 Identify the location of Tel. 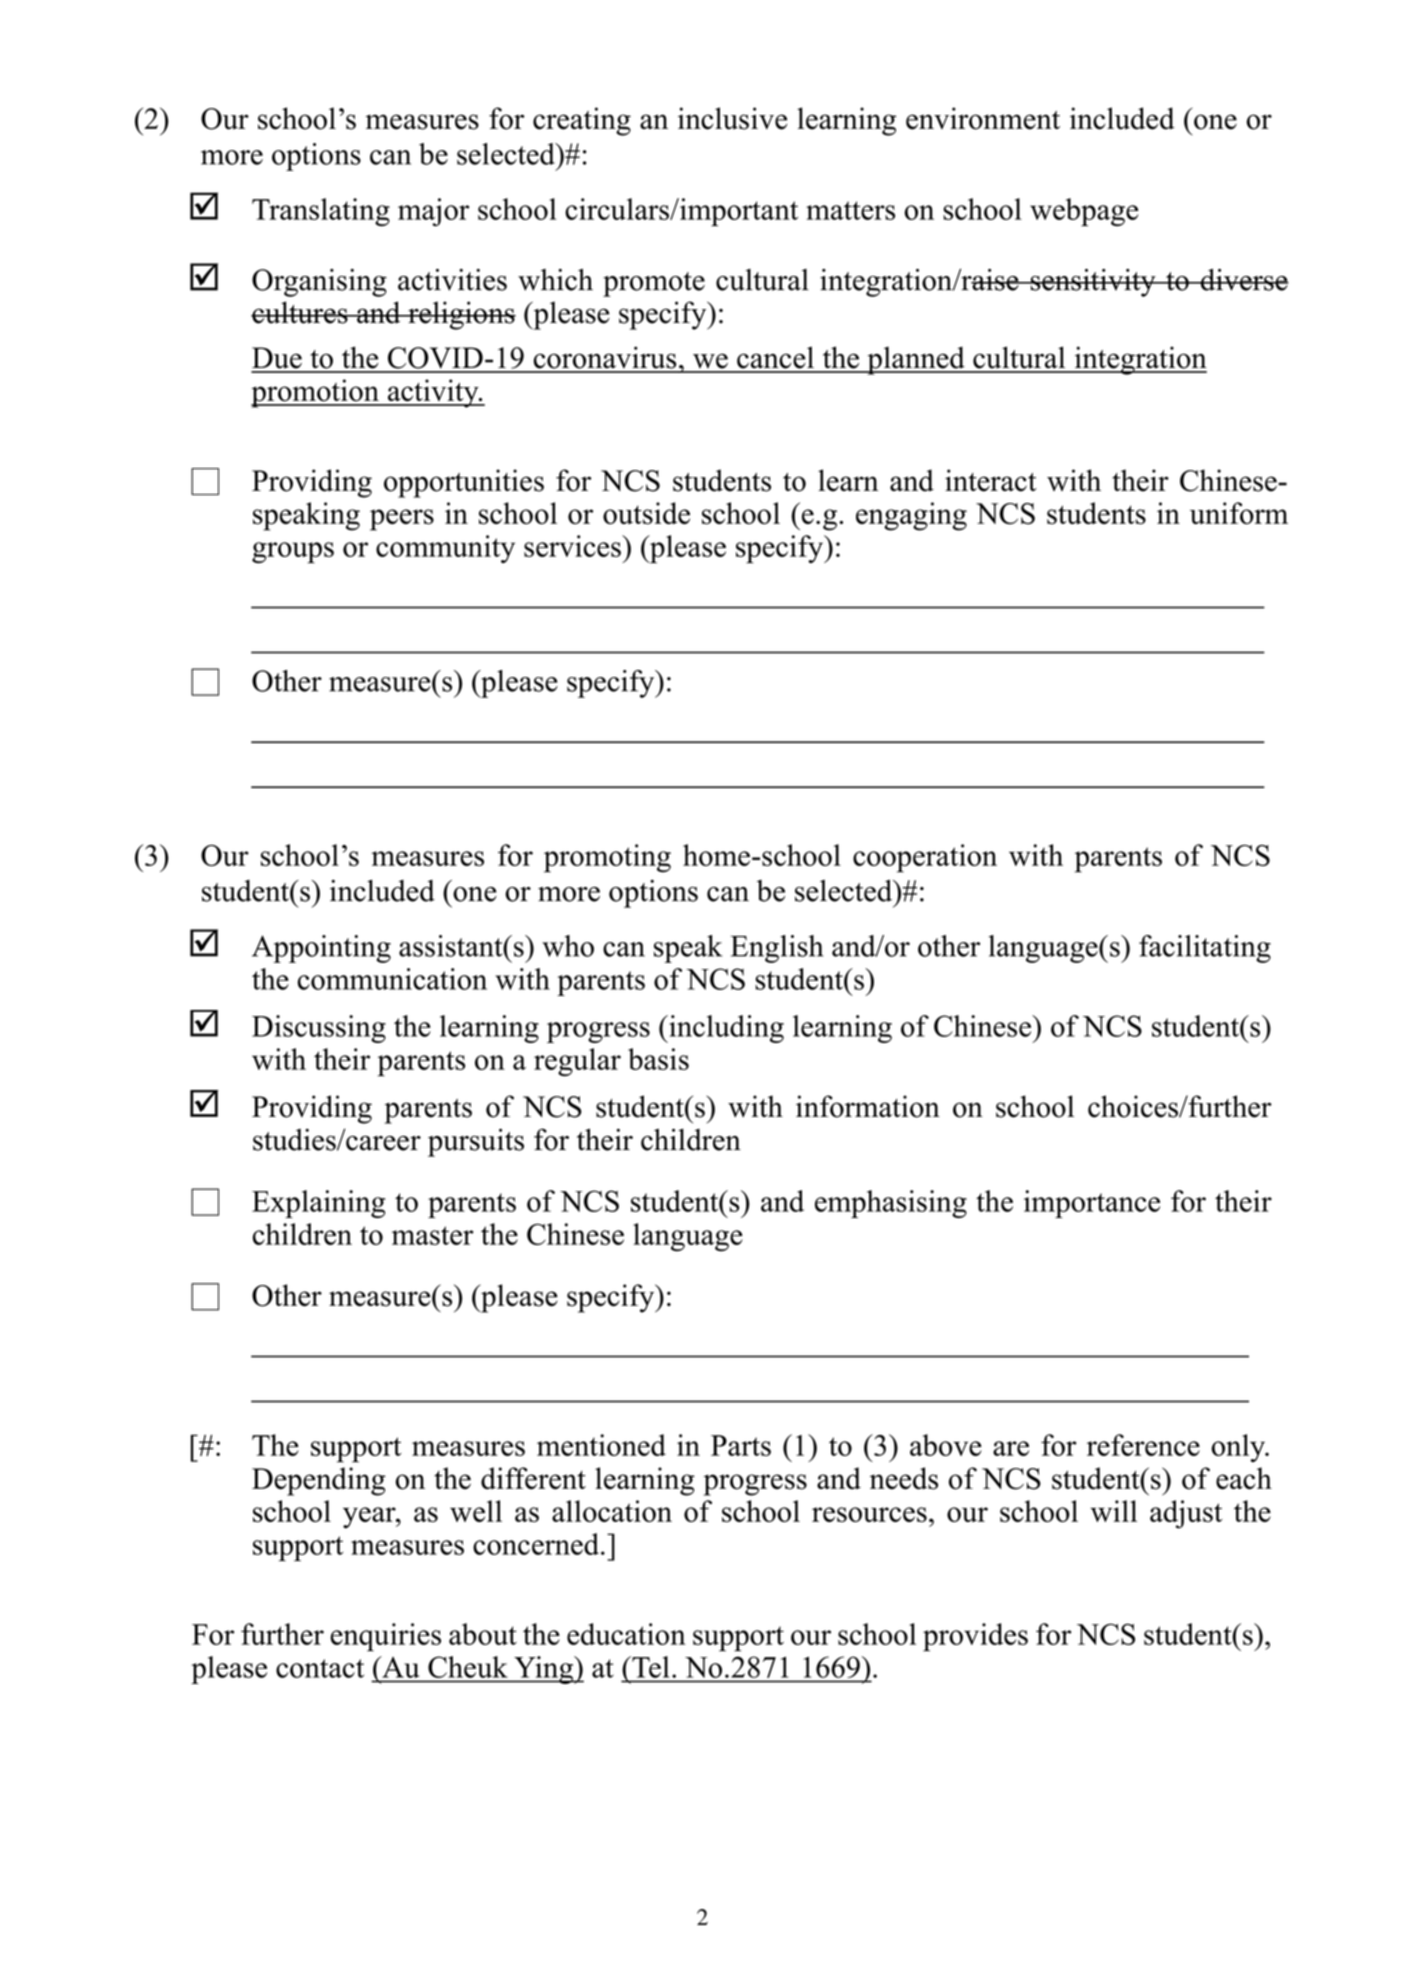
(649, 1667).
